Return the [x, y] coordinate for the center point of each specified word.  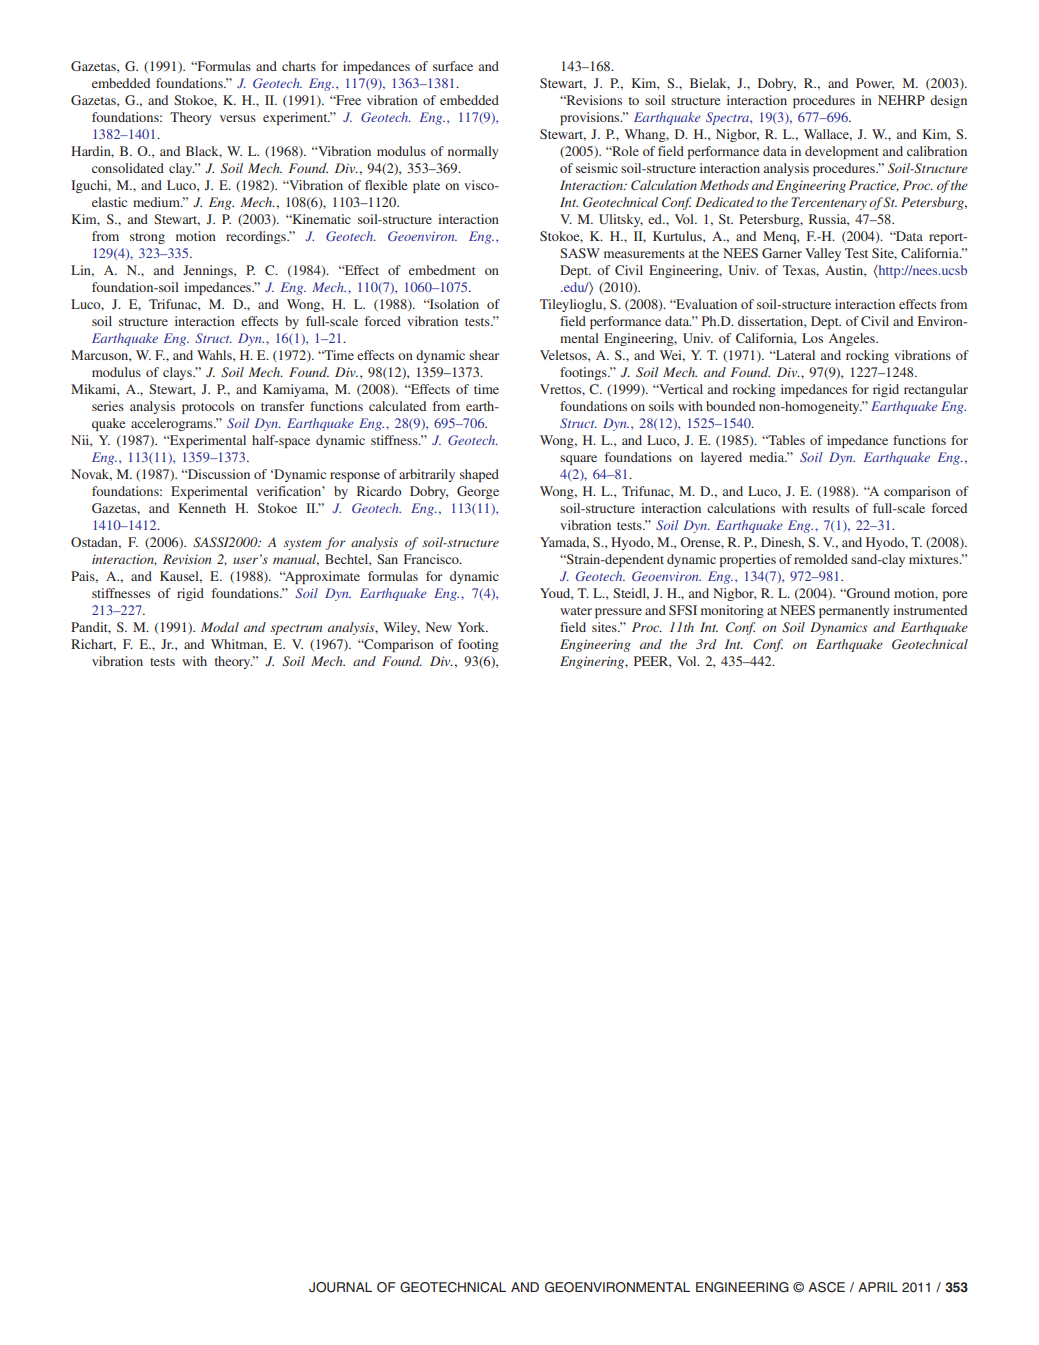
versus [238, 118]
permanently [854, 611]
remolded [821, 559]
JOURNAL [340, 1287]
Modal [220, 627]
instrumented [930, 610]
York [472, 627]
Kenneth [202, 508]
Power [875, 84]
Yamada [564, 543]
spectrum [296, 629]
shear [484, 355]
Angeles [853, 339]
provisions [591, 118]
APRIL [878, 1287]
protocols [208, 407]
